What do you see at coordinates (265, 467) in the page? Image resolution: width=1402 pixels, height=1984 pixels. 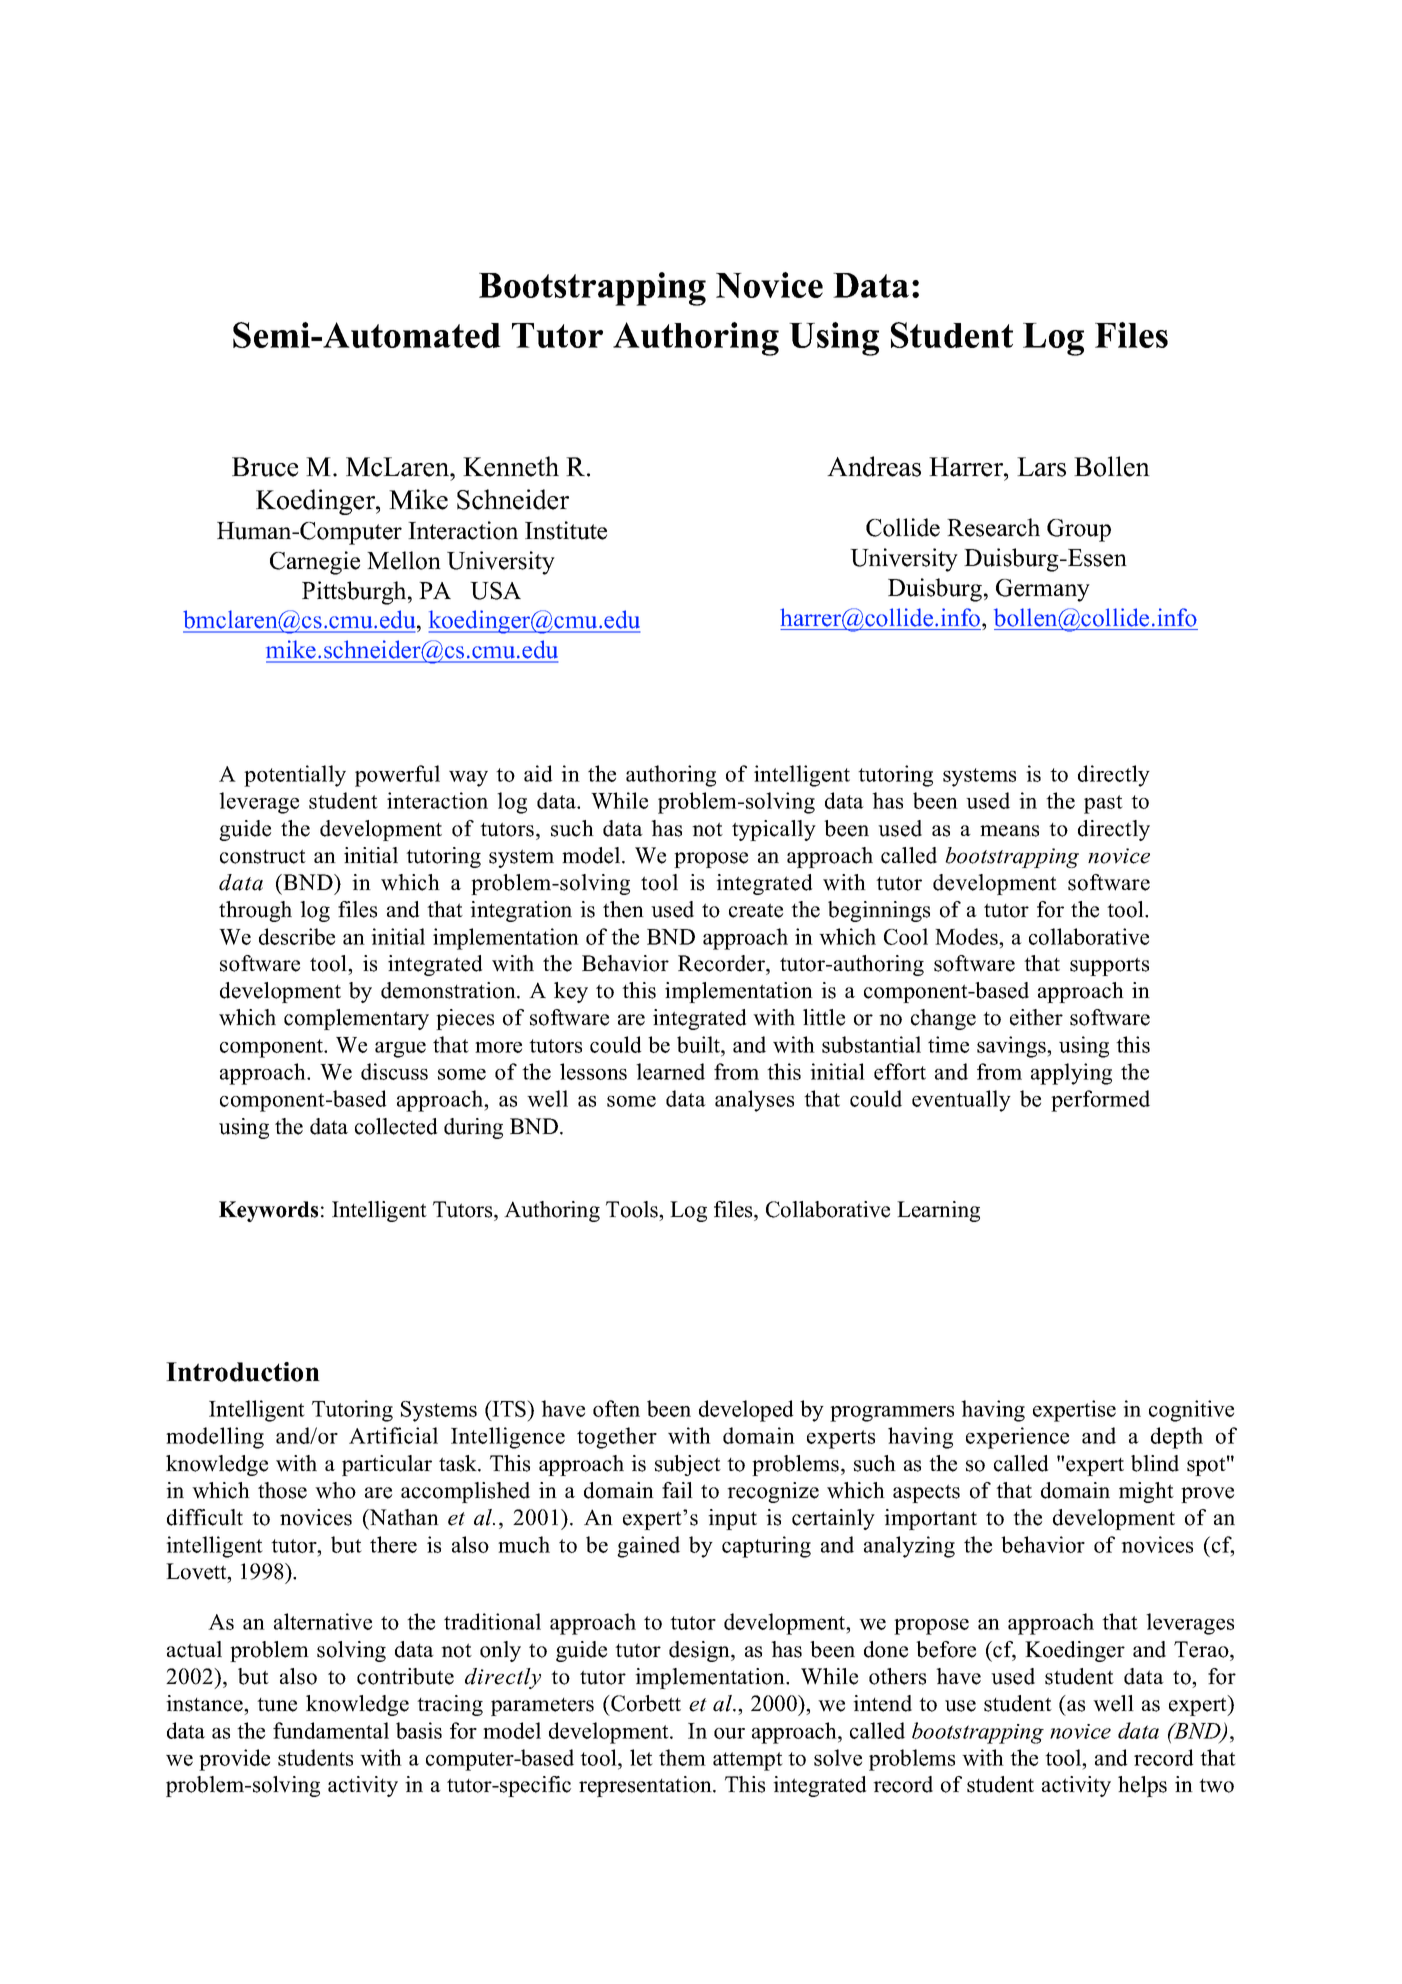 I see `Bruce` at bounding box center [265, 467].
